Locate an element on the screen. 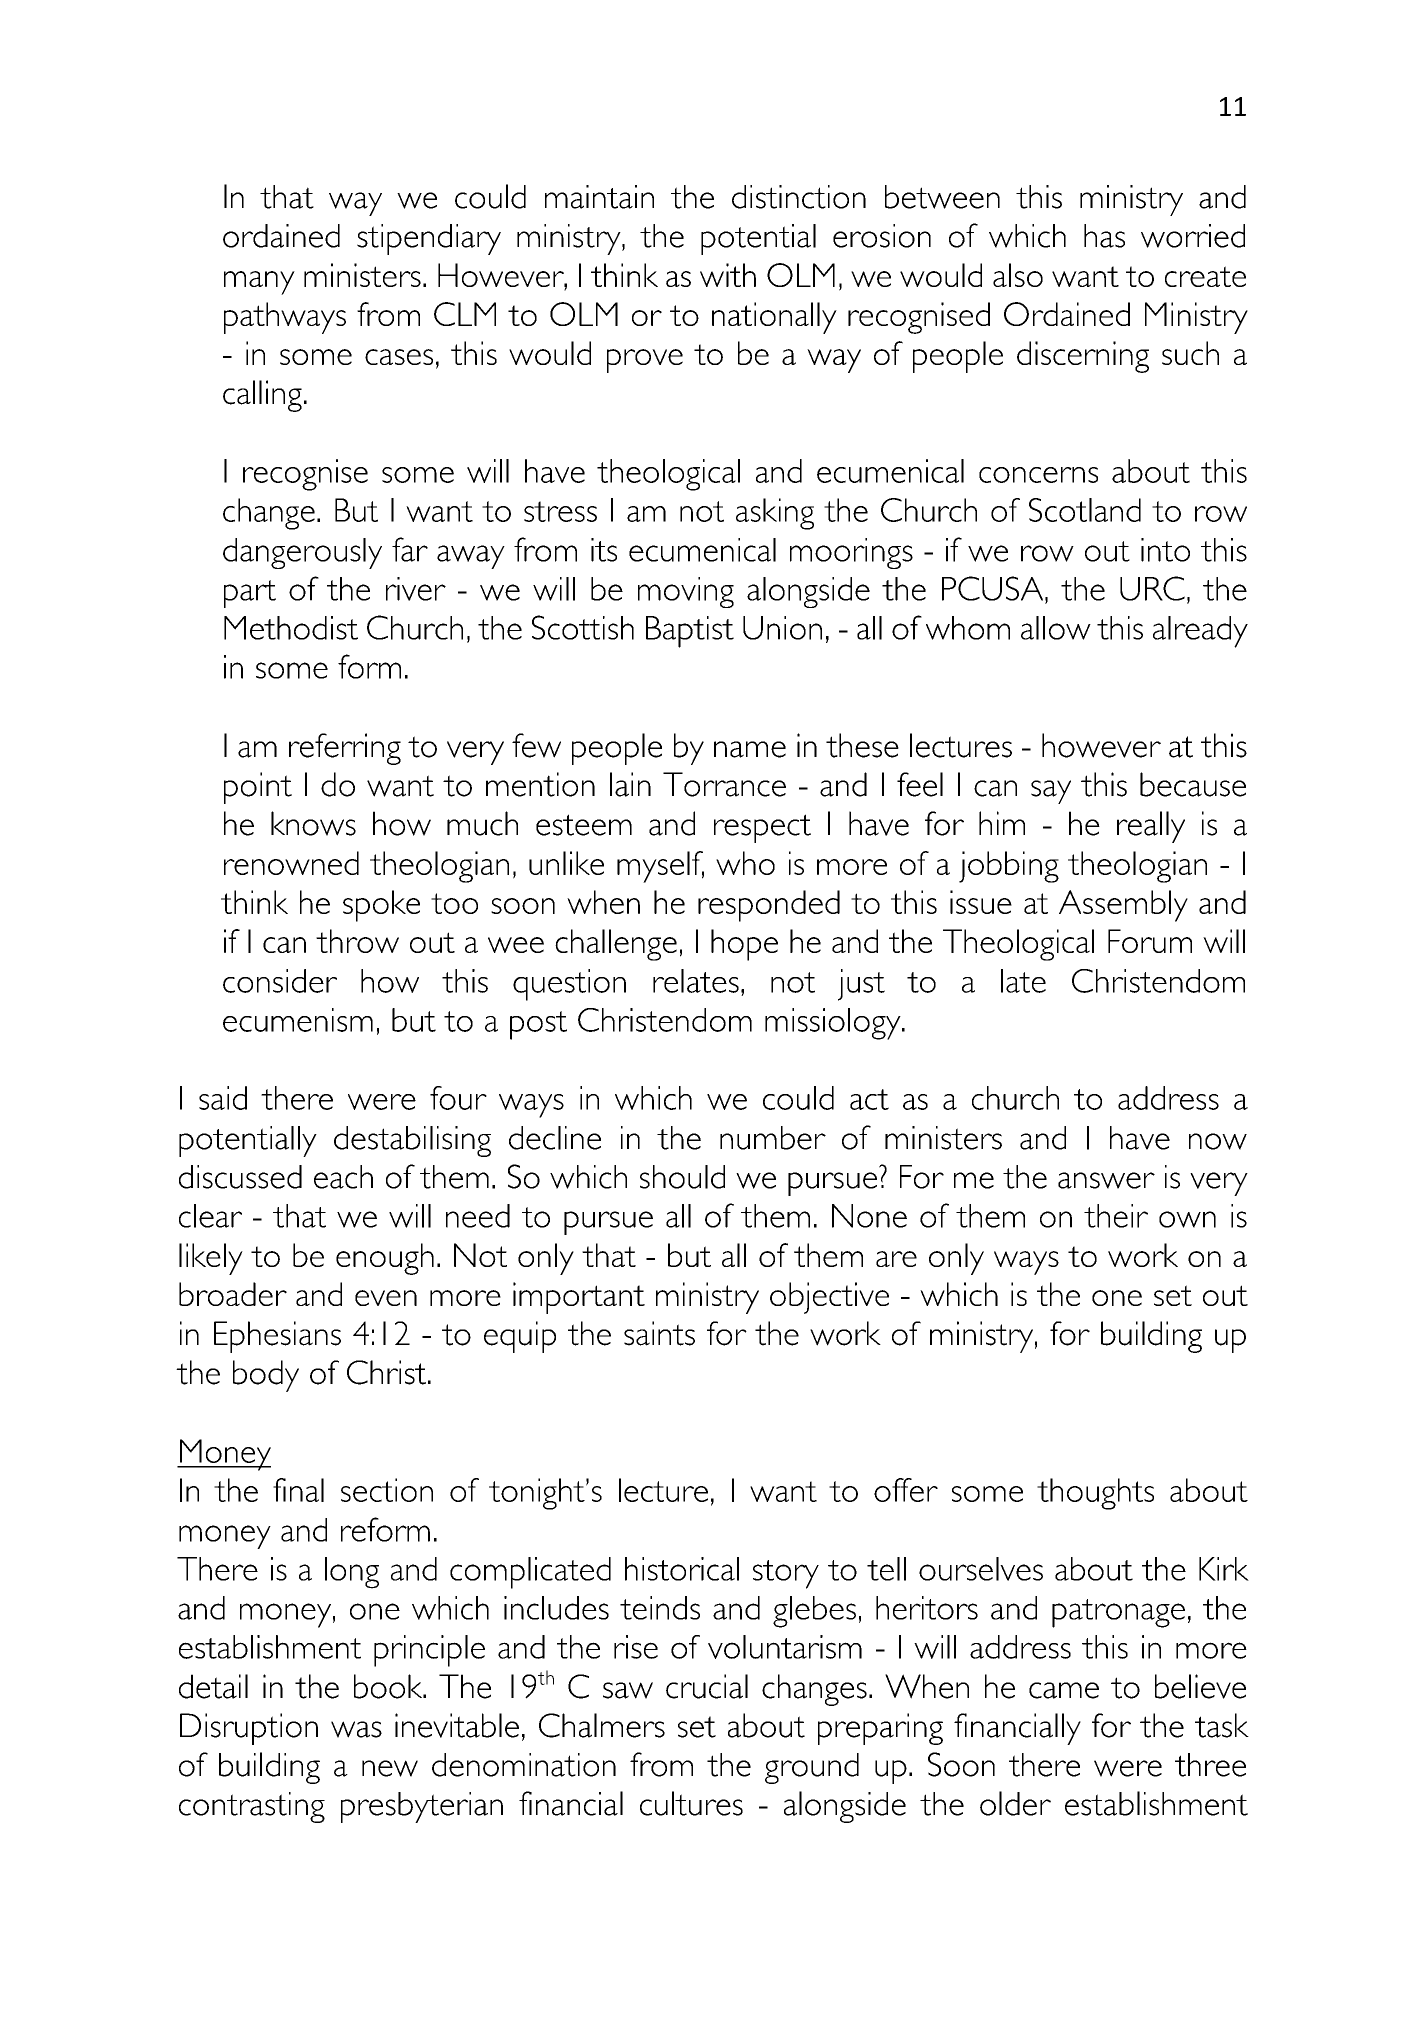 The image size is (1425, 2026). with is located at coordinates (728, 275).
